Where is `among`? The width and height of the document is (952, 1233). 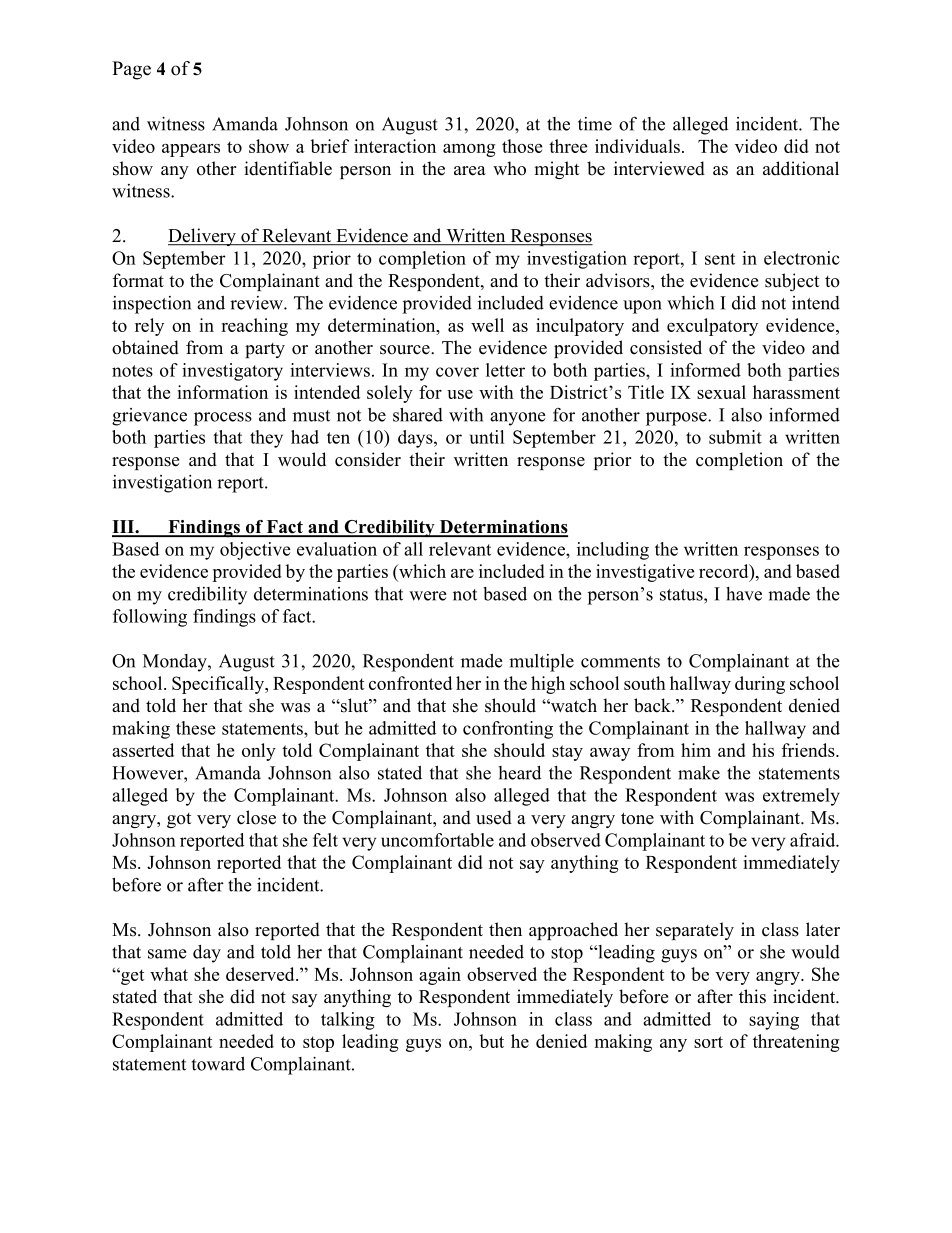
among is located at coordinates (469, 150).
